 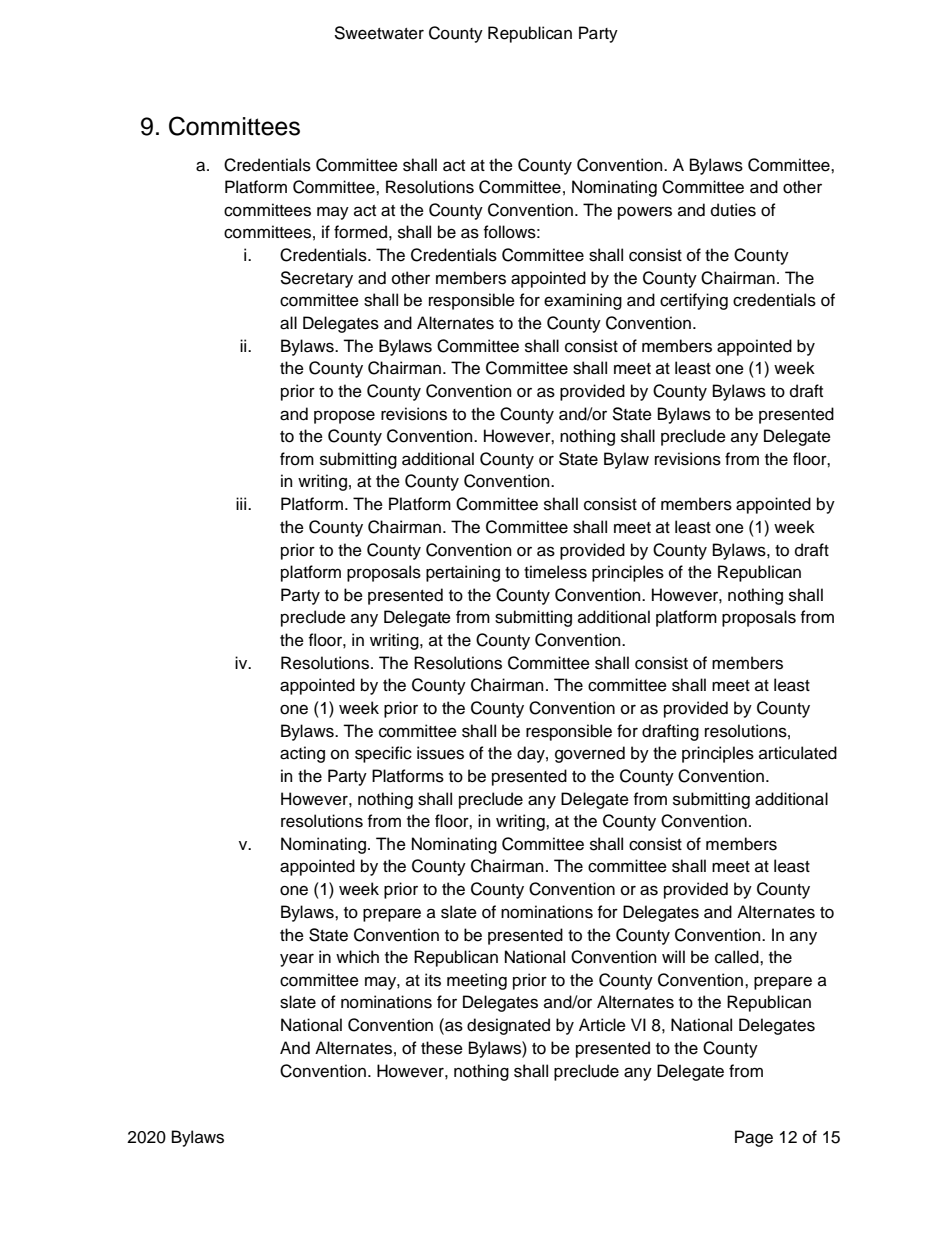 What do you see at coordinates (379, 33) in the document?
I see `Sweetwater` at bounding box center [379, 33].
